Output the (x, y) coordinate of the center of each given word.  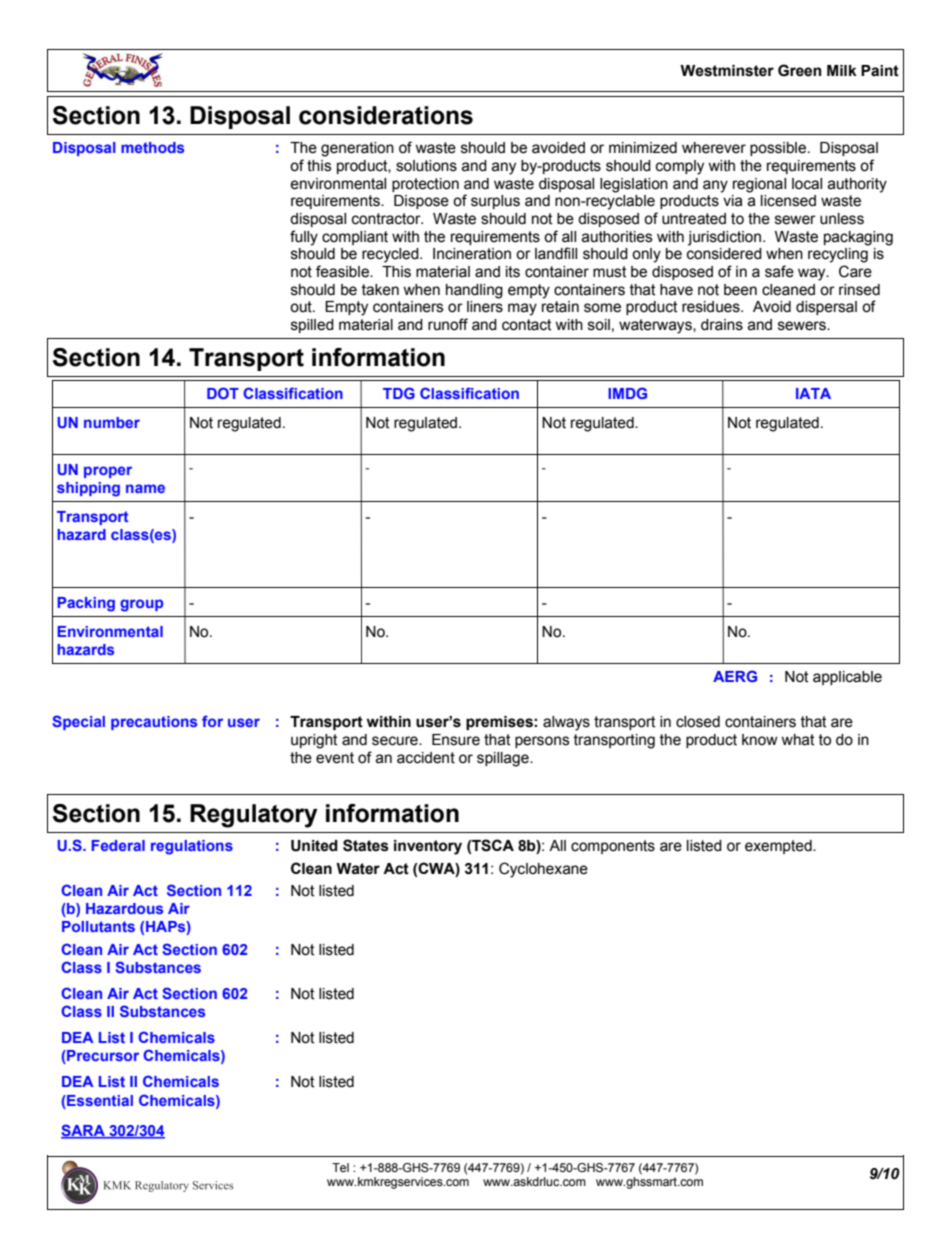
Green (799, 70)
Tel (340, 1167)
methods (152, 147)
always (566, 723)
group (141, 605)
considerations (386, 115)
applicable (847, 678)
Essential (99, 1100)
